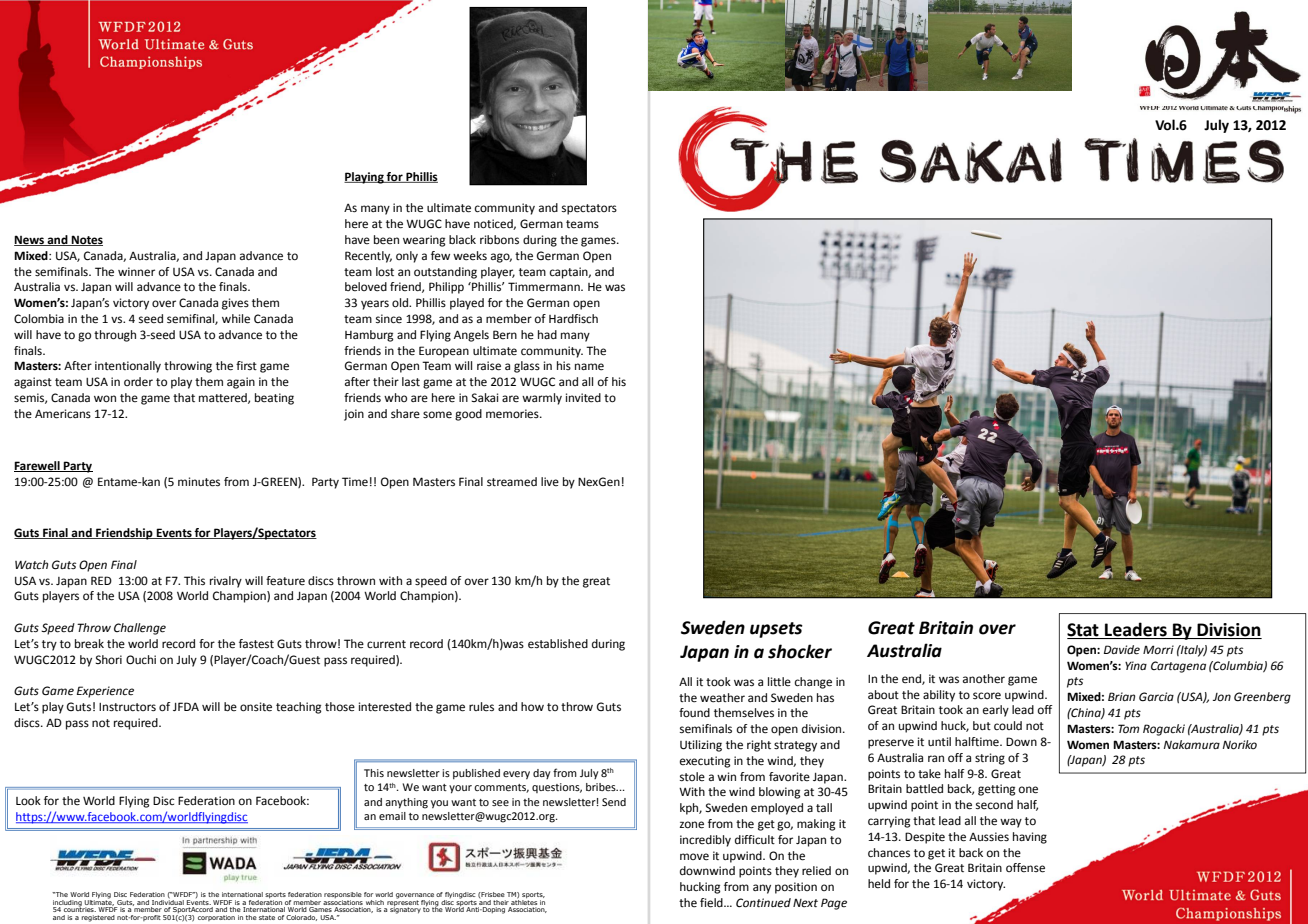 This document has height=924, width=1308. Describe the element at coordinates (583, 398) in the document. I see `invited` at that location.
